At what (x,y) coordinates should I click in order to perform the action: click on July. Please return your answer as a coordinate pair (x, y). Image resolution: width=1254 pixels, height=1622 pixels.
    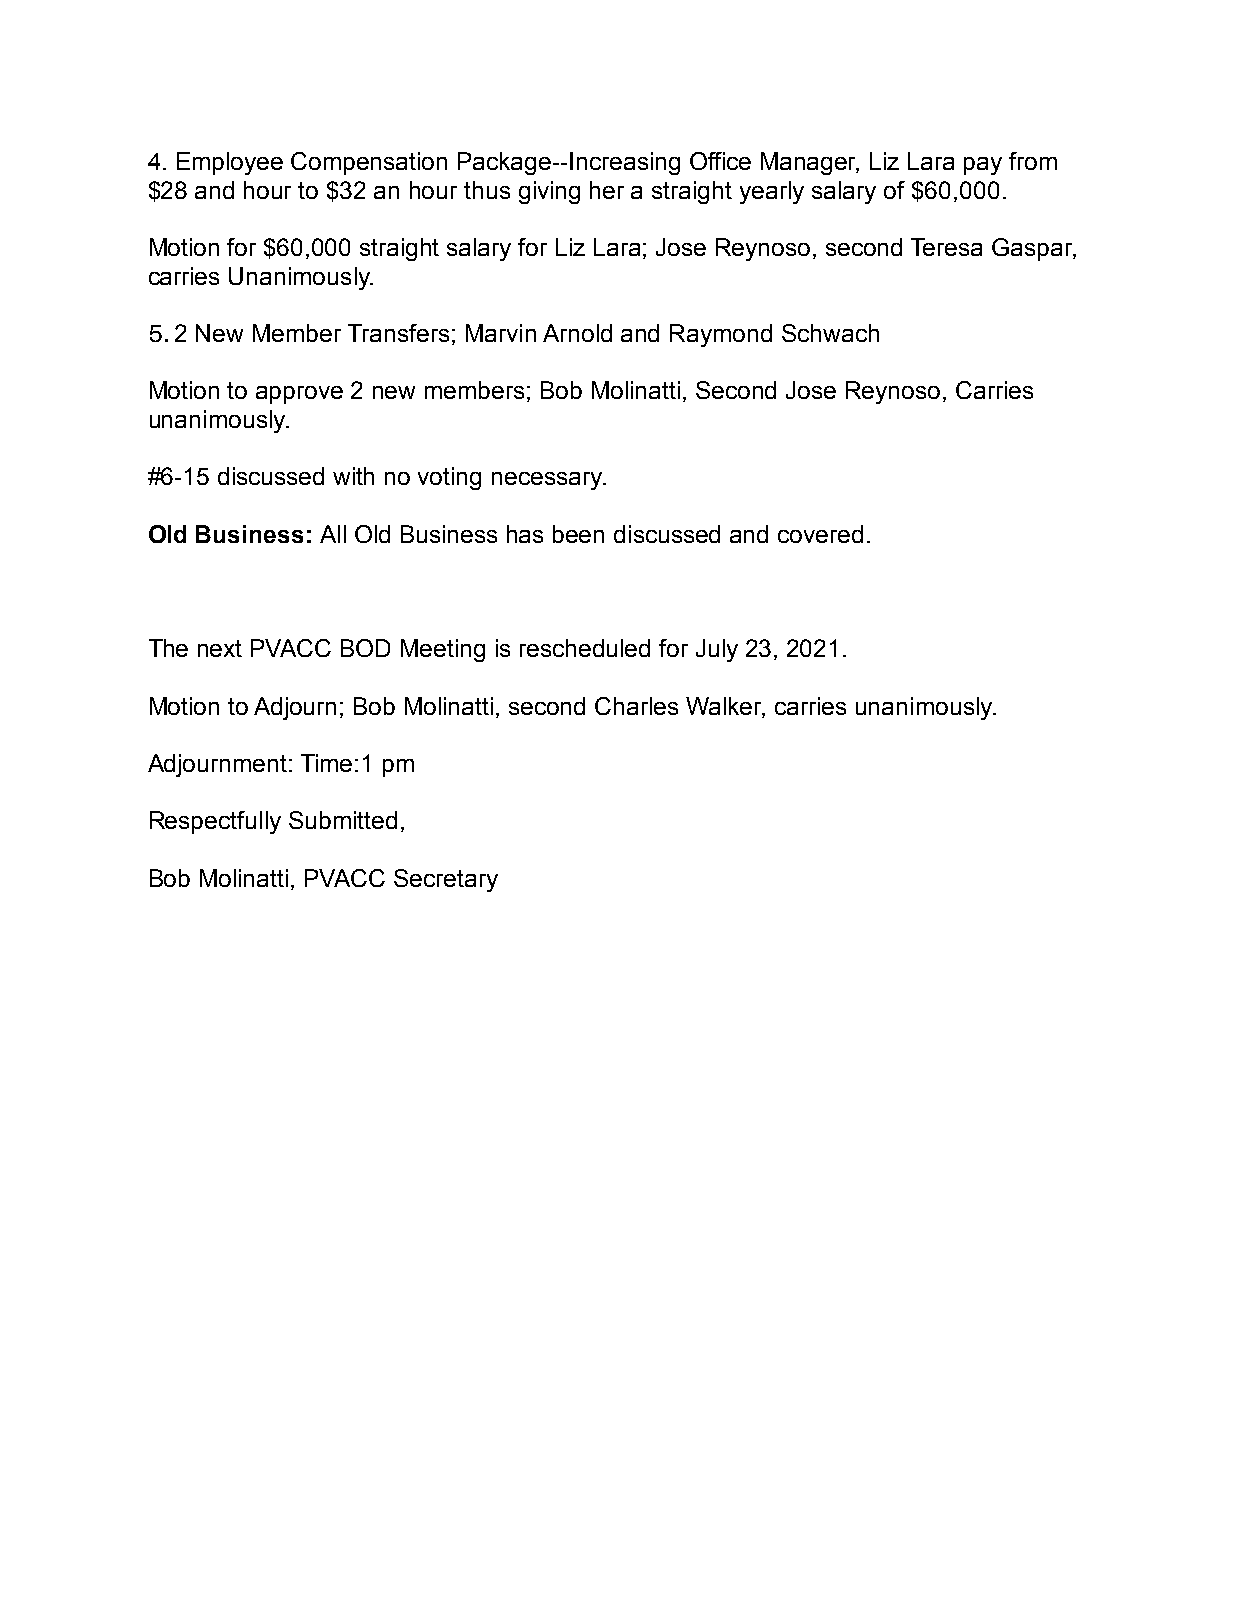
    Looking at the image, I should click on (717, 650).
